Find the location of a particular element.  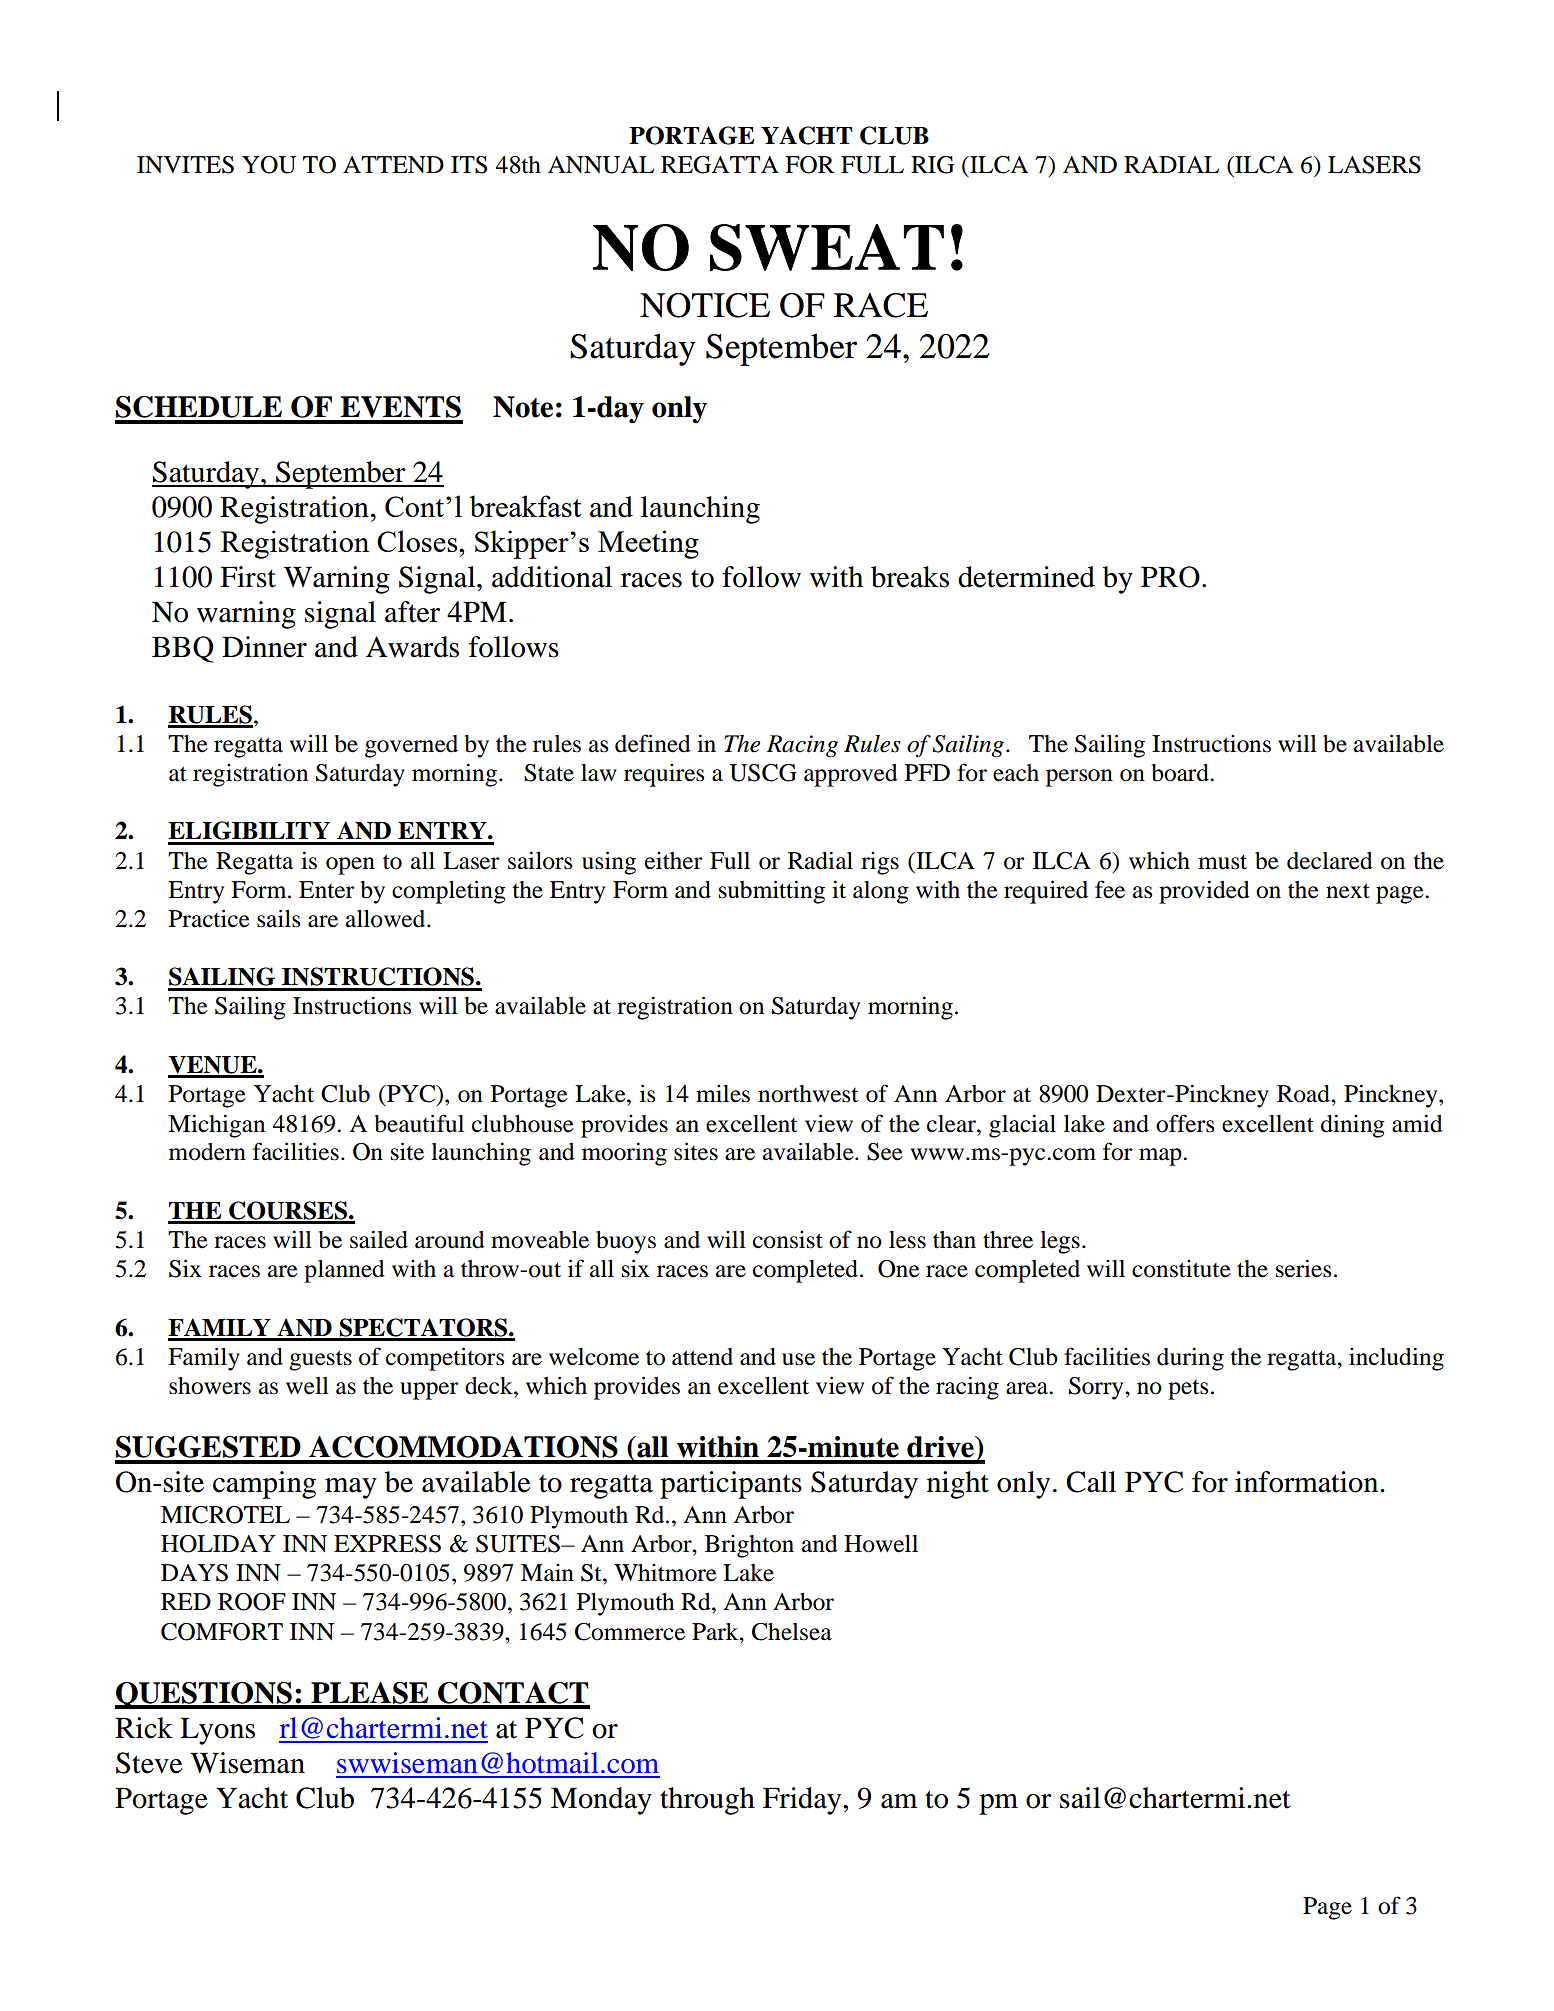

Lyons is located at coordinates (217, 1731).
